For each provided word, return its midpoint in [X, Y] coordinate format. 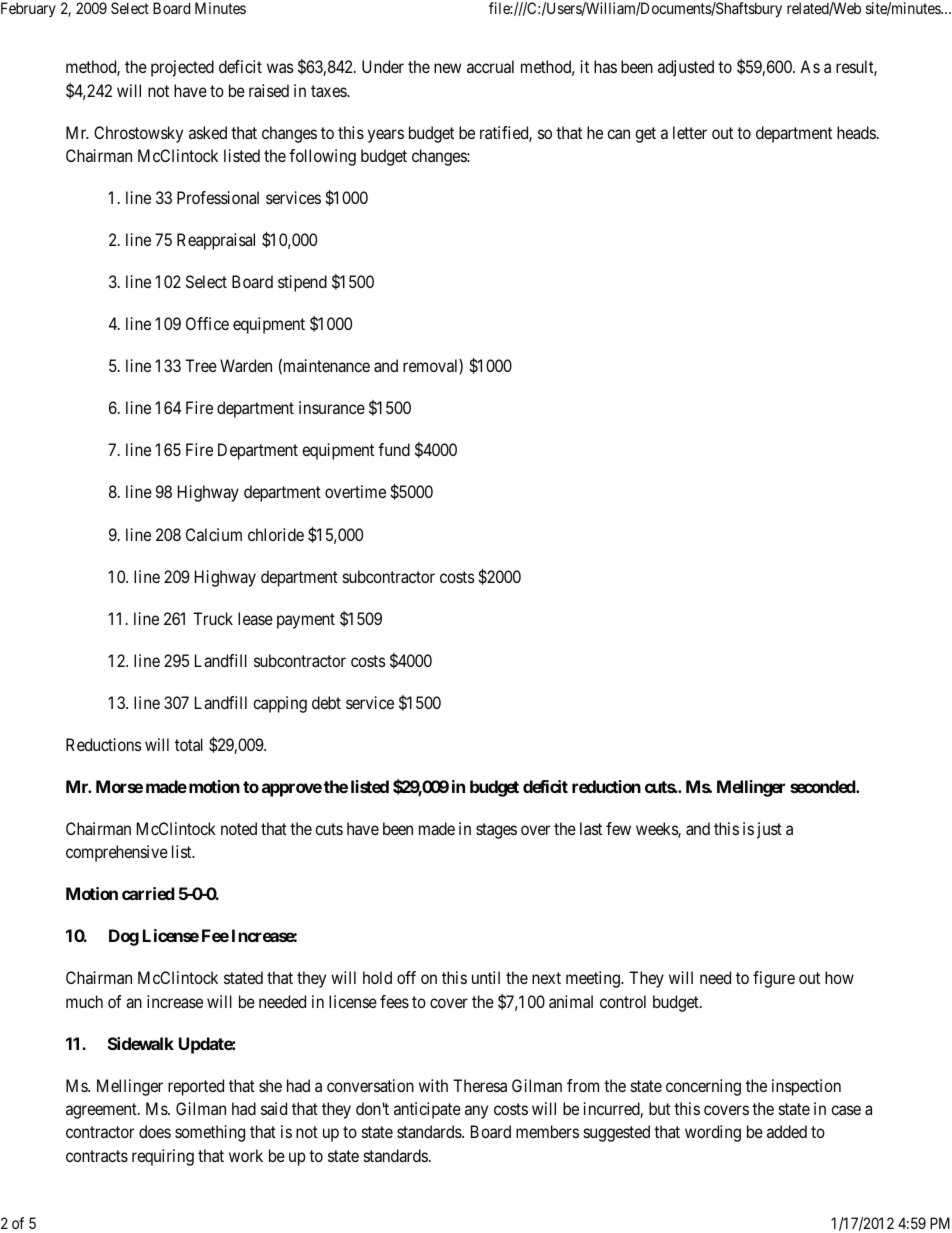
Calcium [214, 534]
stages [496, 831]
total [189, 744]
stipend [302, 283]
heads [856, 132]
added [787, 1131]
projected [182, 68]
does [155, 1131]
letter [690, 132]
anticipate [427, 1110]
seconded [823, 786]
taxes [329, 91]
